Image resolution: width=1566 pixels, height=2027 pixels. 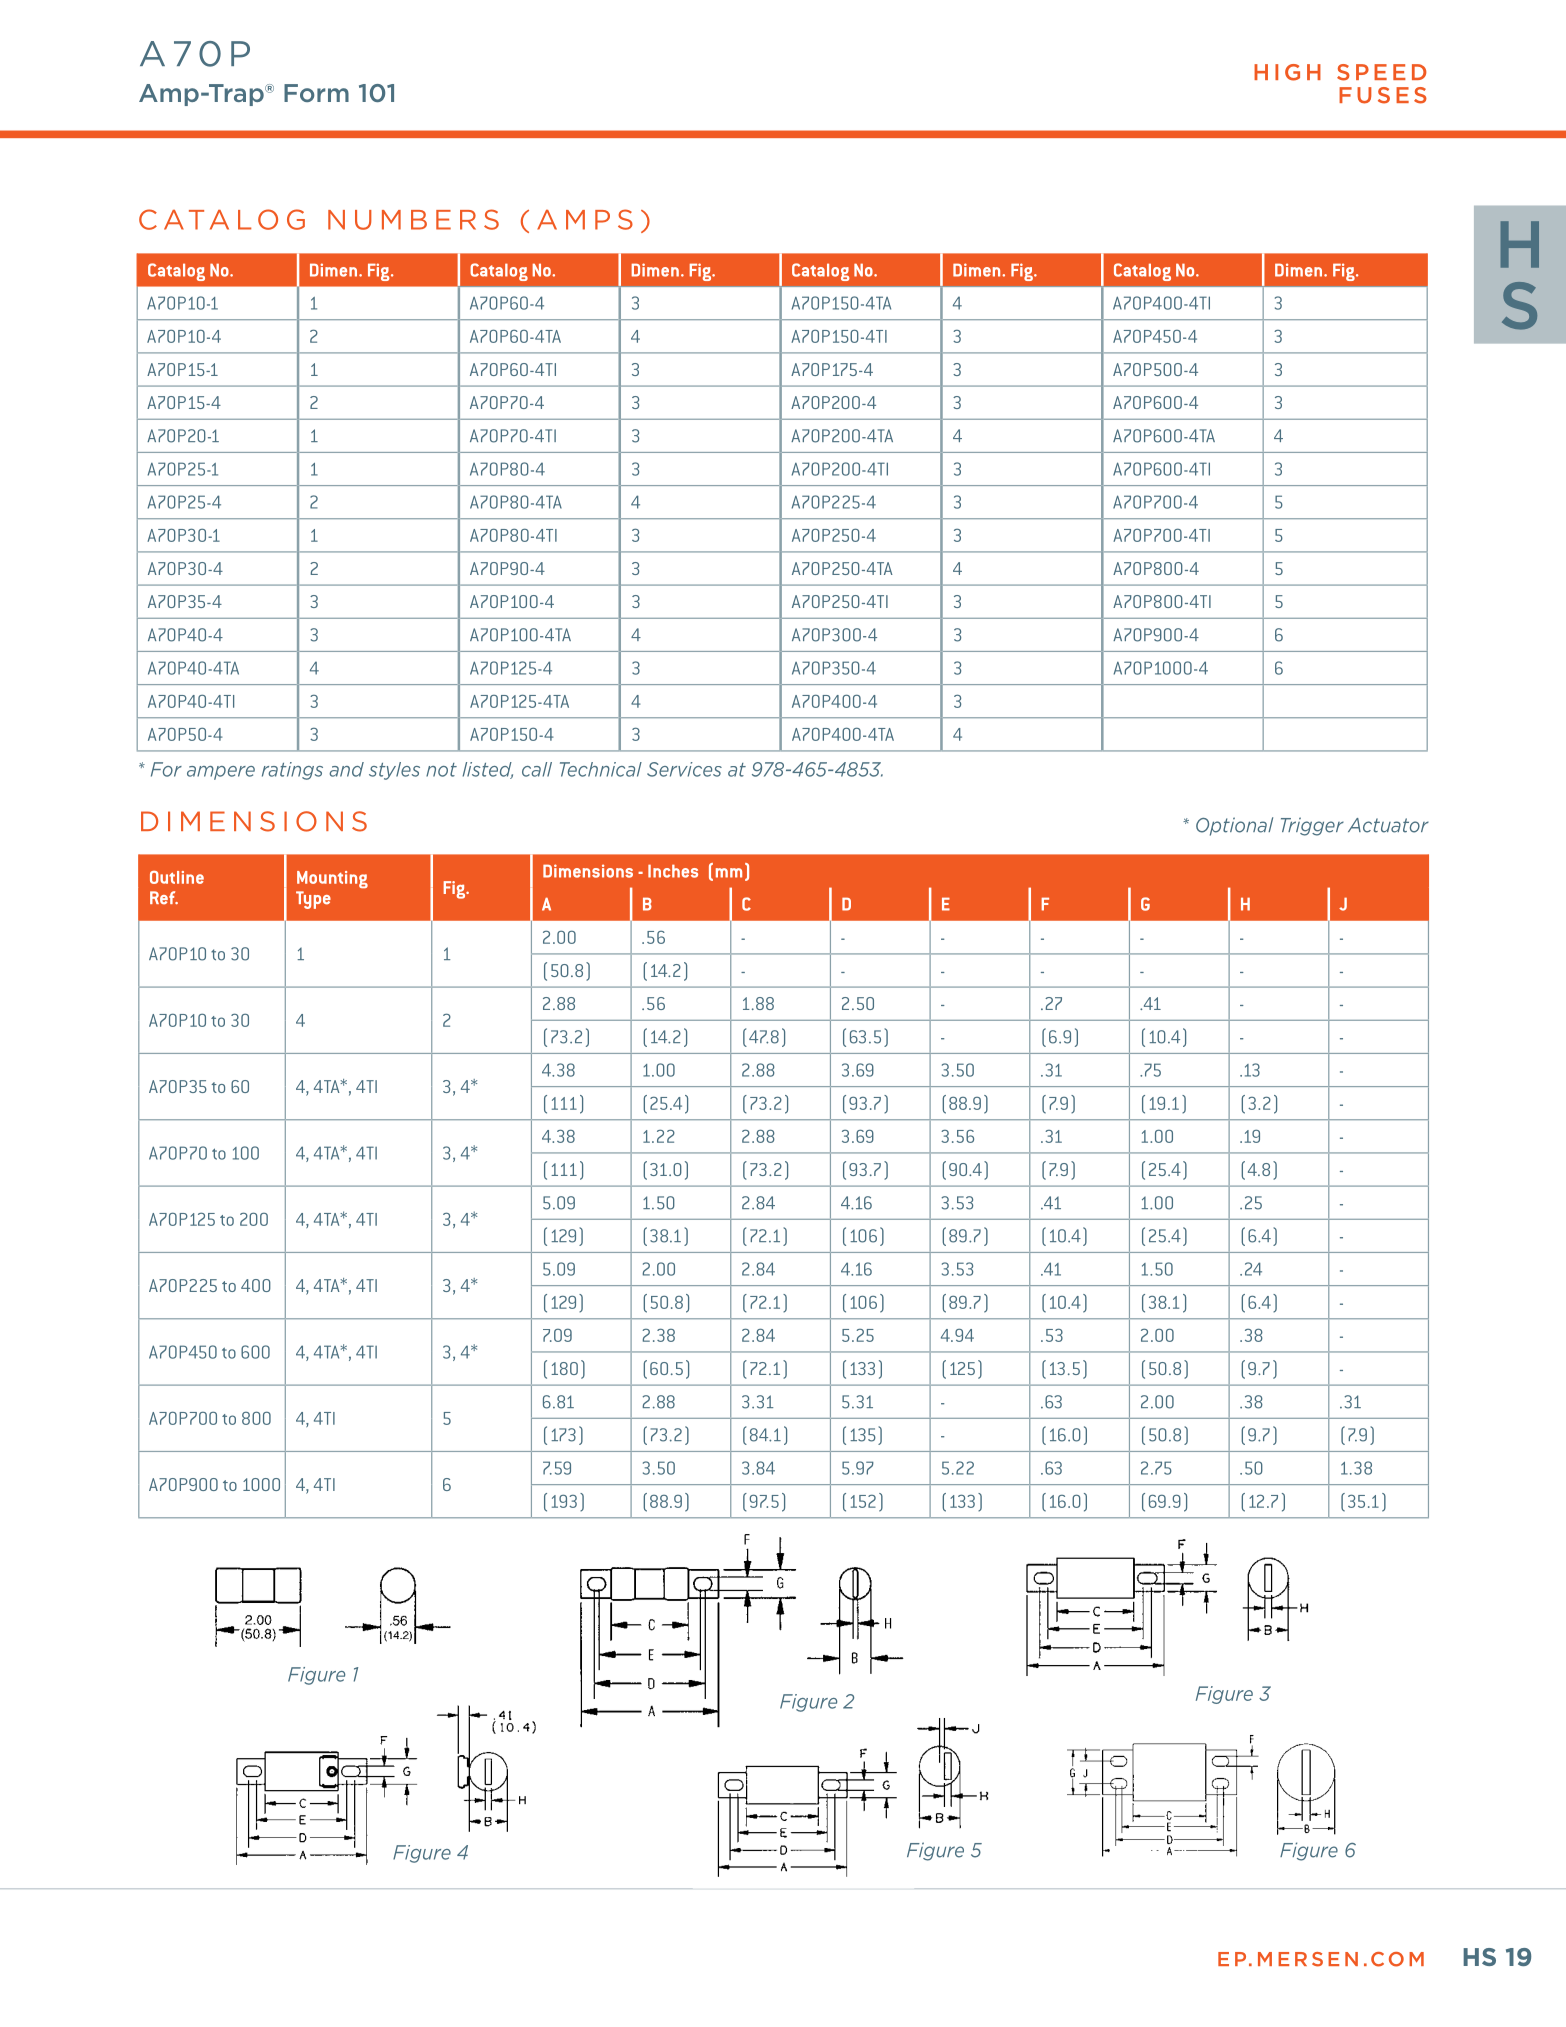 What do you see at coordinates (316, 93) in the document?
I see `Form` at bounding box center [316, 93].
